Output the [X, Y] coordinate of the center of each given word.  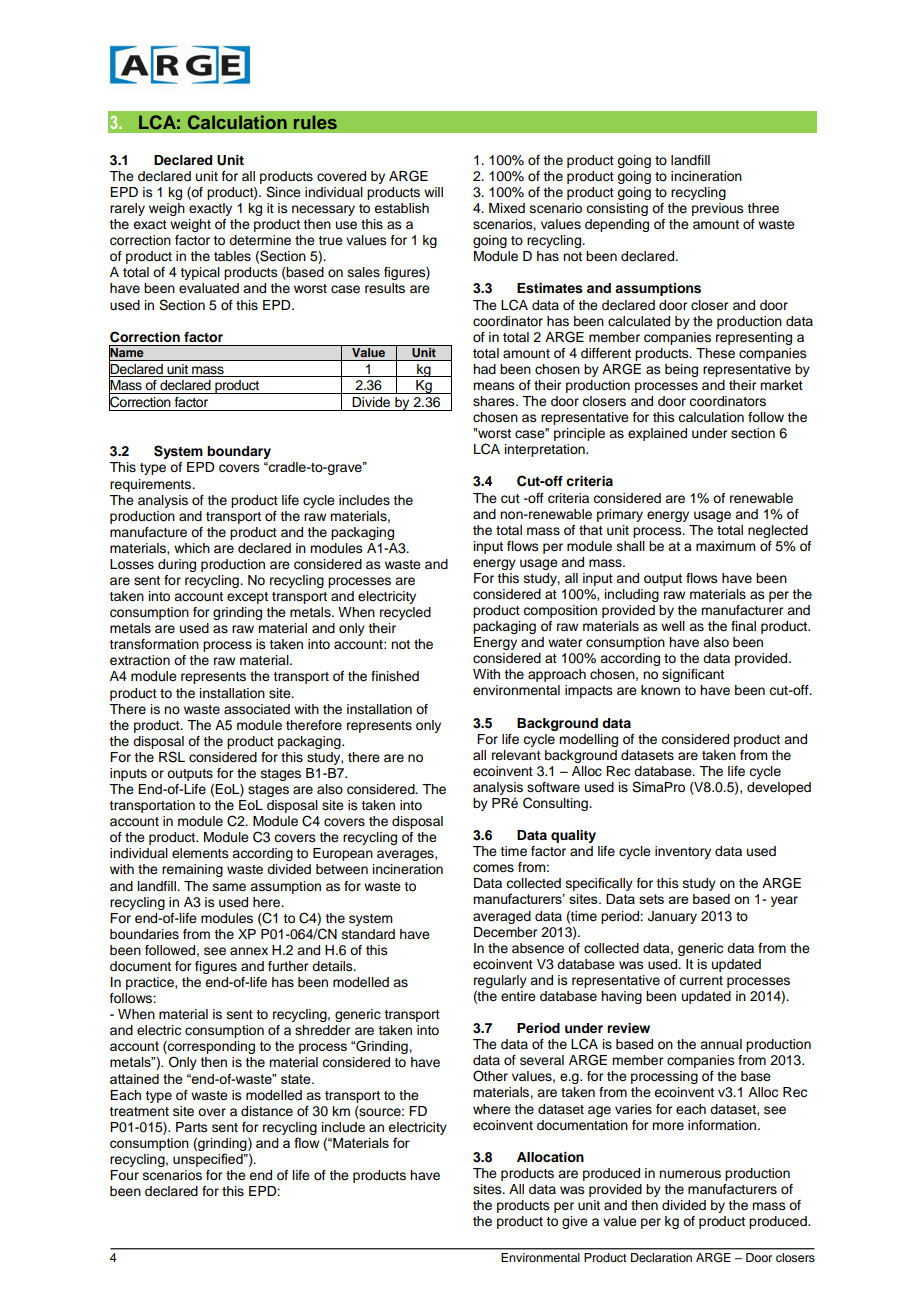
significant [693, 675]
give [575, 1222]
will [433, 192]
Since [283, 192]
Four [124, 1175]
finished [395, 676]
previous [718, 209]
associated [257, 709]
